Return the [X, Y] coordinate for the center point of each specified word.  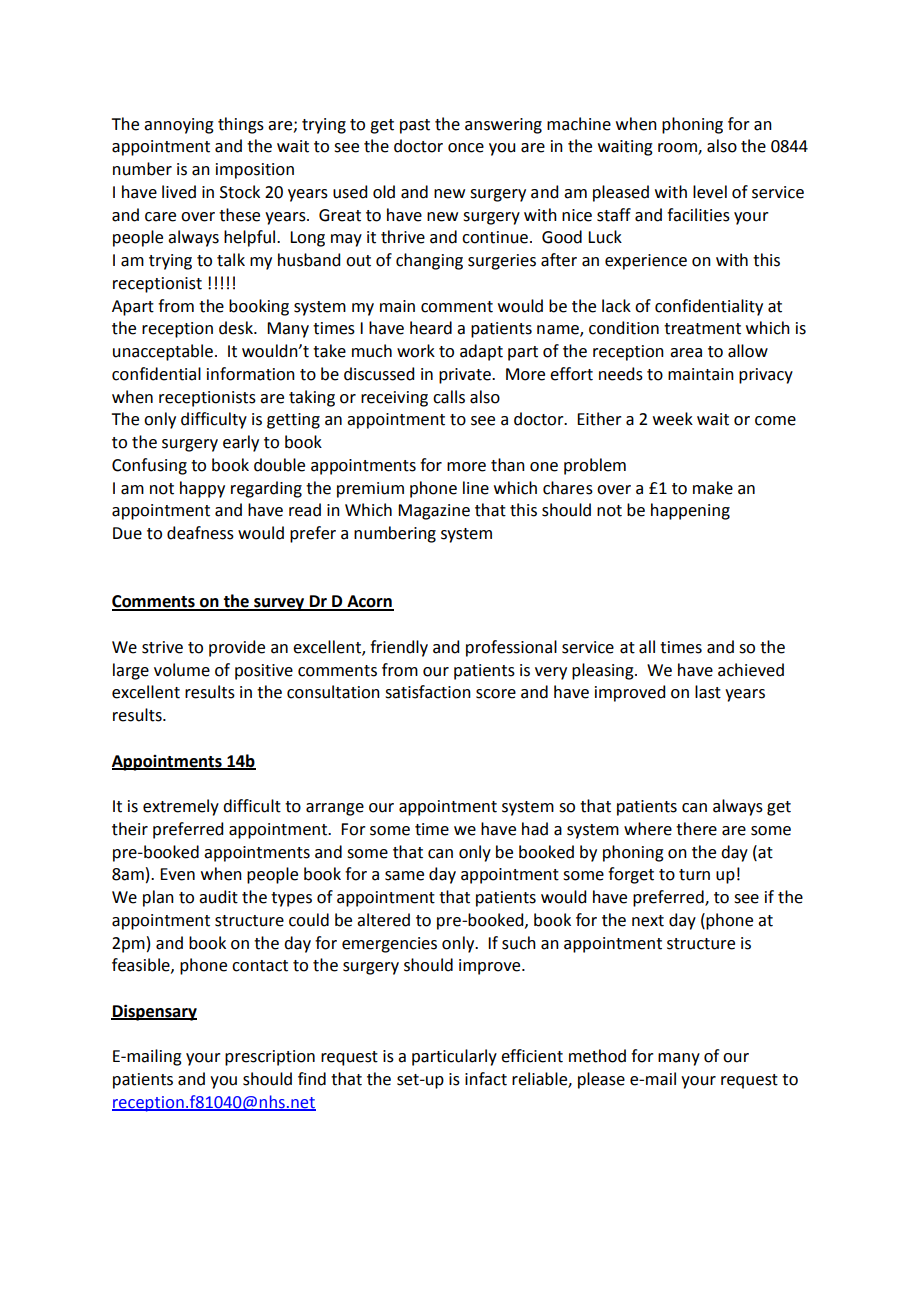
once [466, 148]
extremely [181, 807]
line [476, 488]
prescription [270, 1058]
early [241, 443]
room [678, 149]
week [673, 419]
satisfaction [428, 692]
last [708, 692]
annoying [179, 126]
